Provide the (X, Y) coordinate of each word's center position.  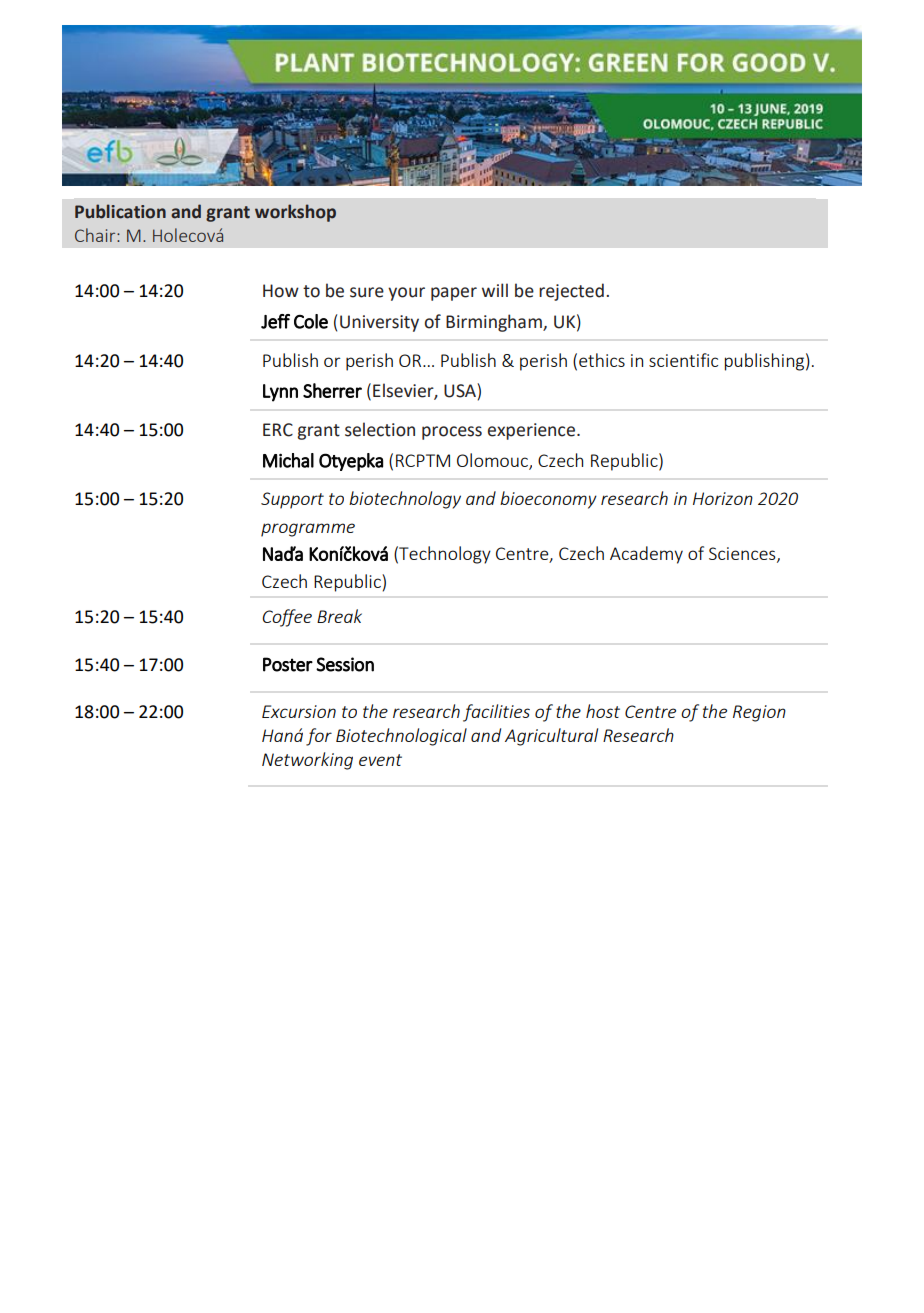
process (452, 433)
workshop (295, 213)
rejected (571, 292)
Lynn (280, 393)
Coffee (287, 618)
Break (339, 616)
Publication (120, 211)
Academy (646, 555)
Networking (307, 761)
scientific (683, 360)
